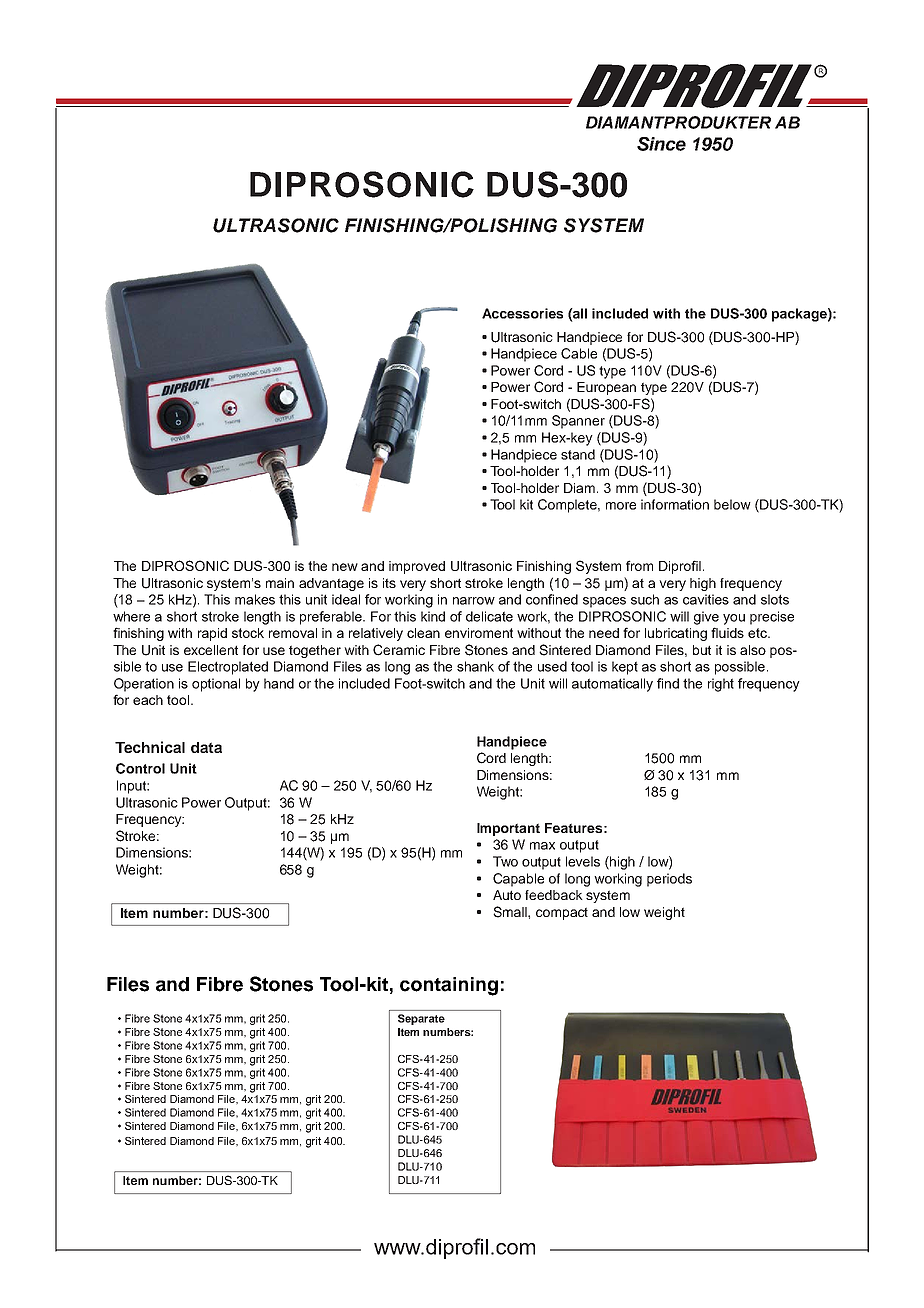 The height and width of the screenshot is (1308, 924). Describe the element at coordinates (669, 880) in the screenshot. I see `periods` at that location.
